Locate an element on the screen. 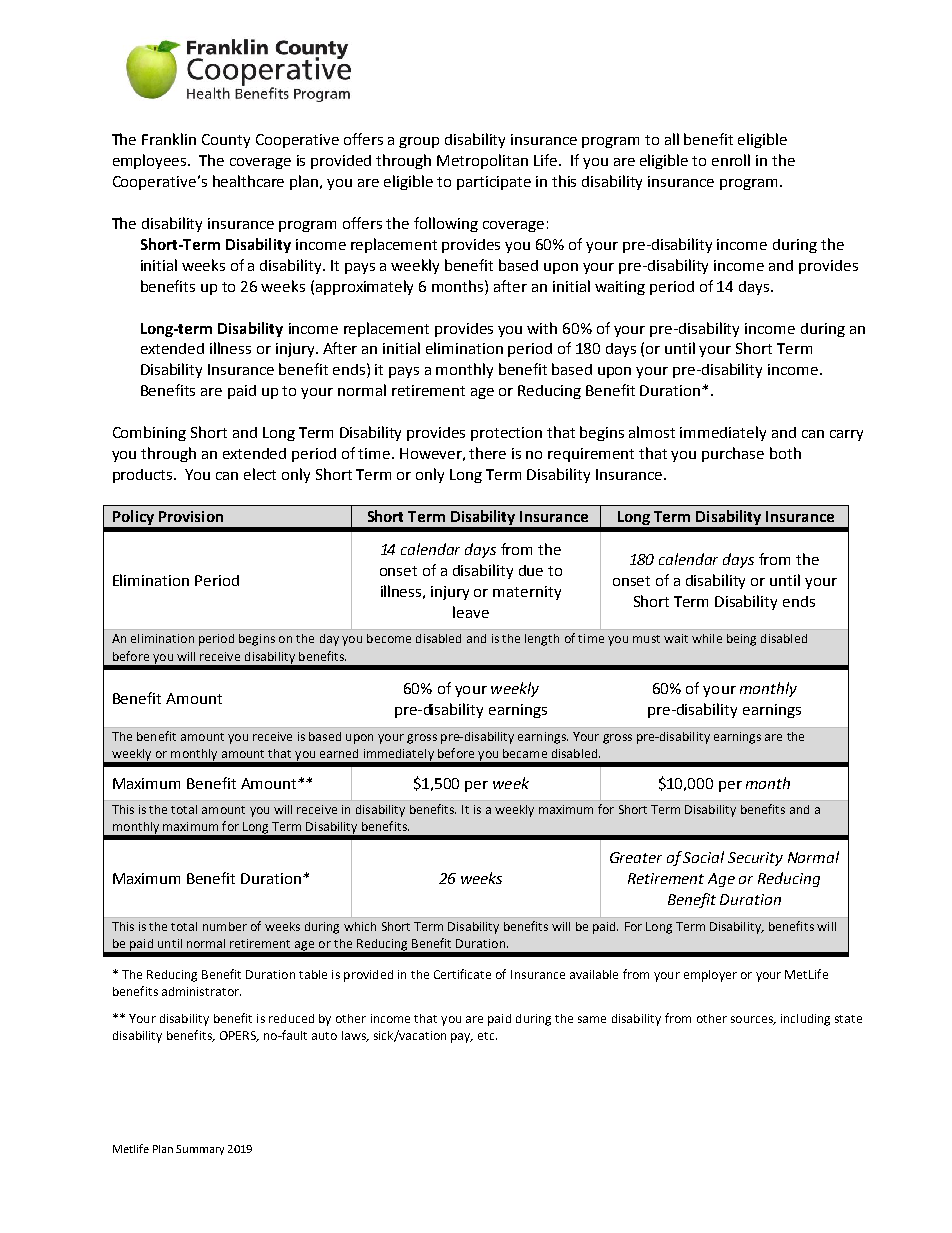  Summary is located at coordinates (200, 1150).
